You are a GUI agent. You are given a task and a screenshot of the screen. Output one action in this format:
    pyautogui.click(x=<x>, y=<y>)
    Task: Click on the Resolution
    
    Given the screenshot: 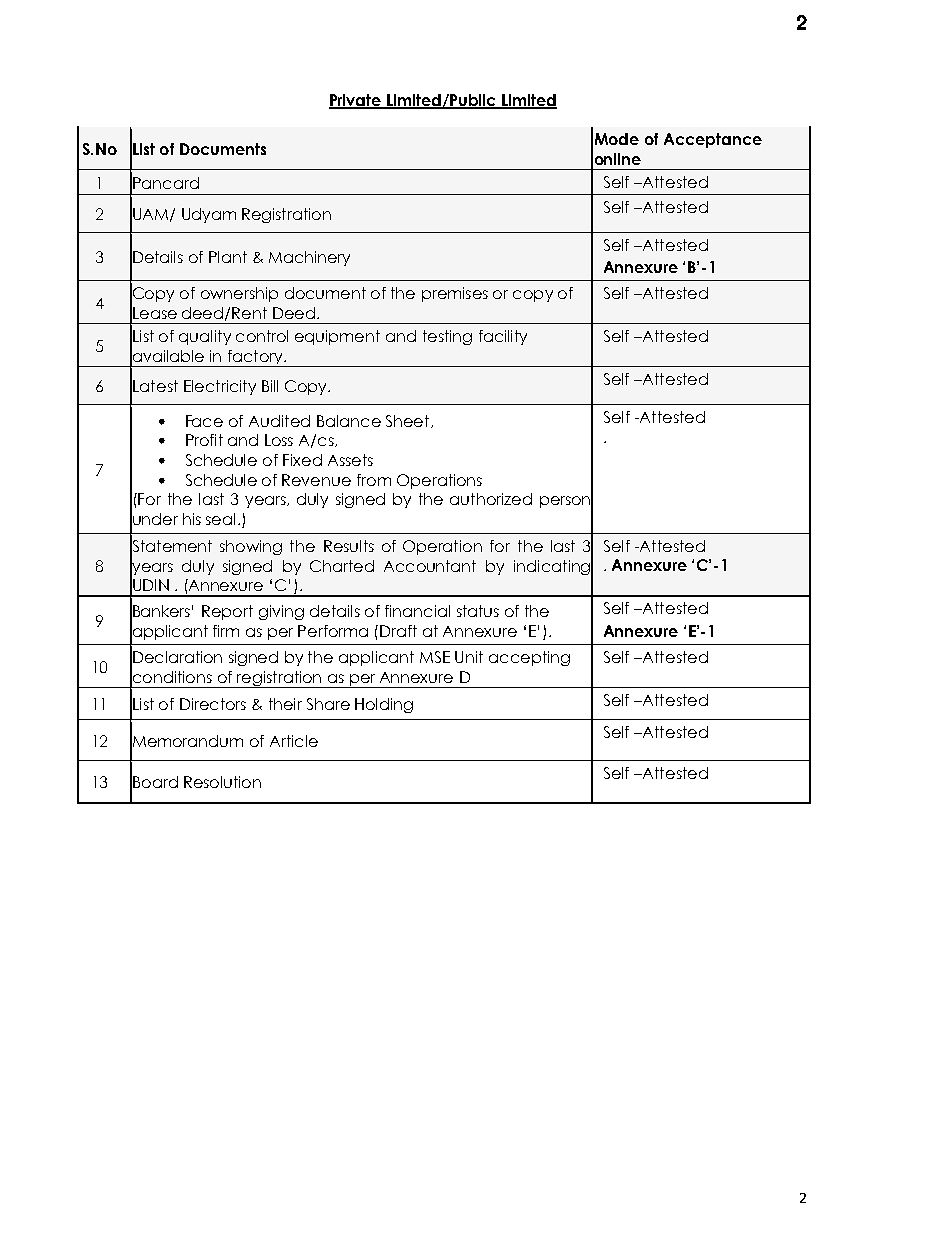 What is the action you would take?
    pyautogui.click(x=222, y=782)
